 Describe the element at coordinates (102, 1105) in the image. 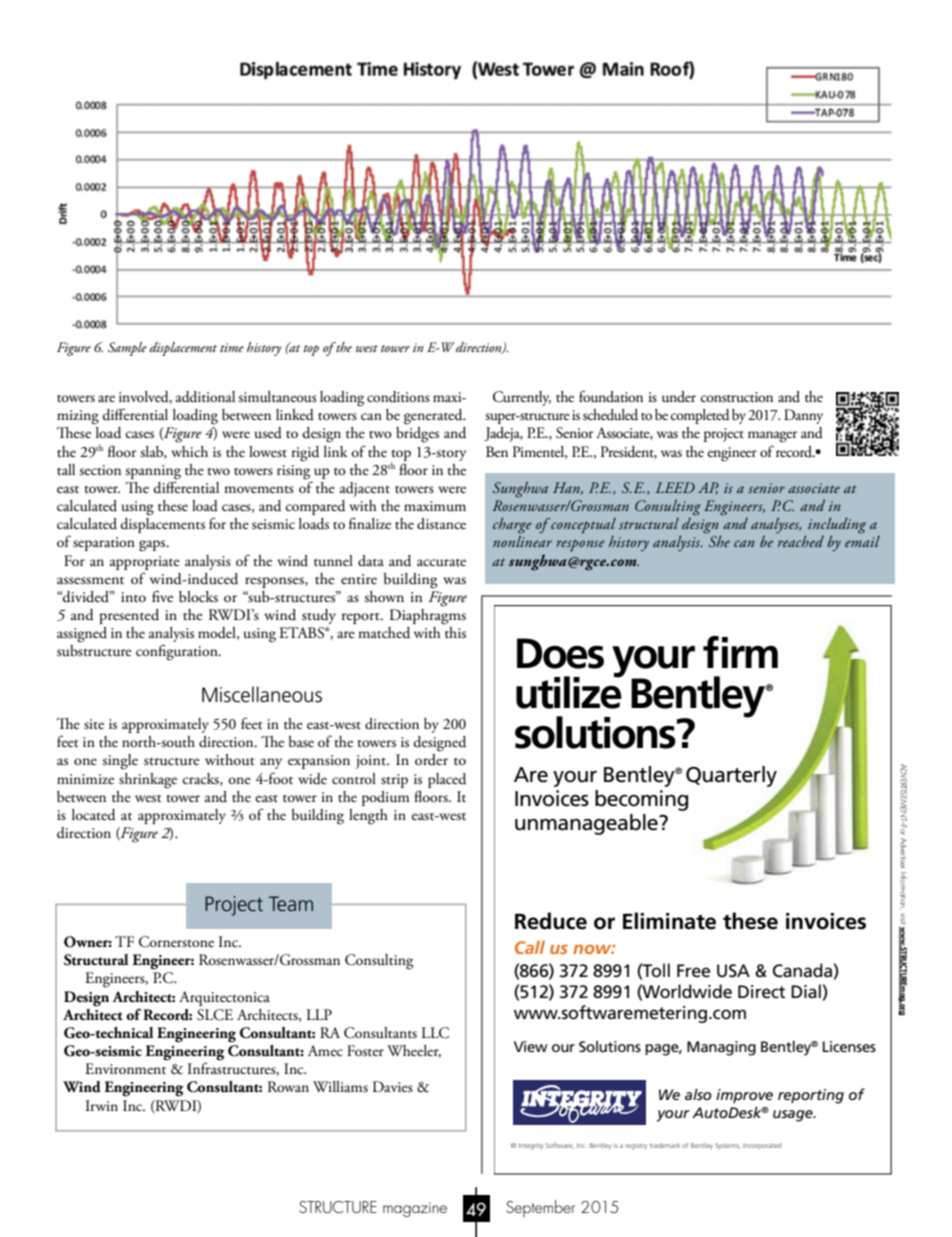

I see `Irwin` at that location.
